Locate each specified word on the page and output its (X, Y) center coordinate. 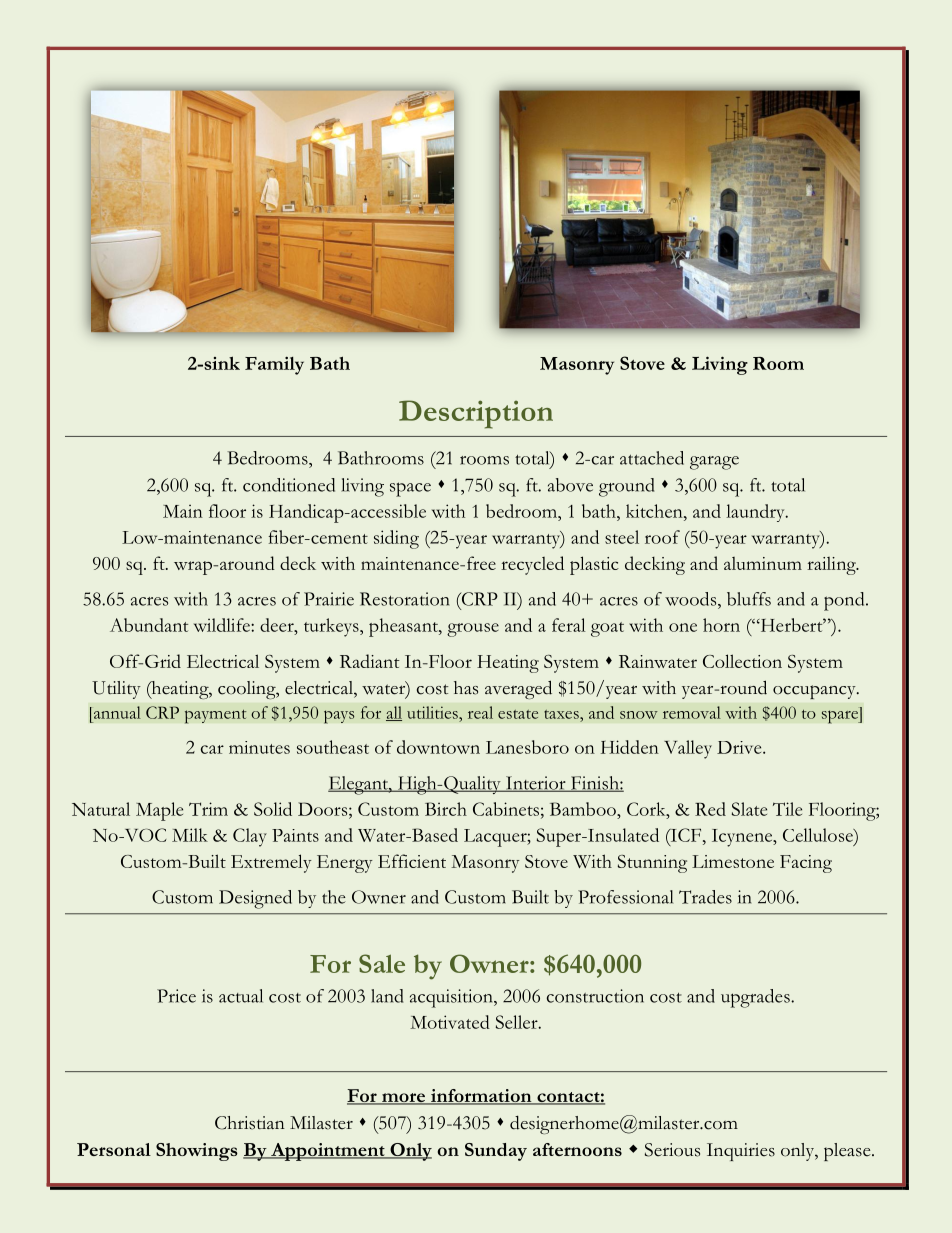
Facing (806, 864)
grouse (473, 630)
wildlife (223, 625)
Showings (197, 1152)
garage (714, 463)
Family (274, 366)
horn (721, 625)
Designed (255, 899)
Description (476, 414)
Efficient (412, 861)
